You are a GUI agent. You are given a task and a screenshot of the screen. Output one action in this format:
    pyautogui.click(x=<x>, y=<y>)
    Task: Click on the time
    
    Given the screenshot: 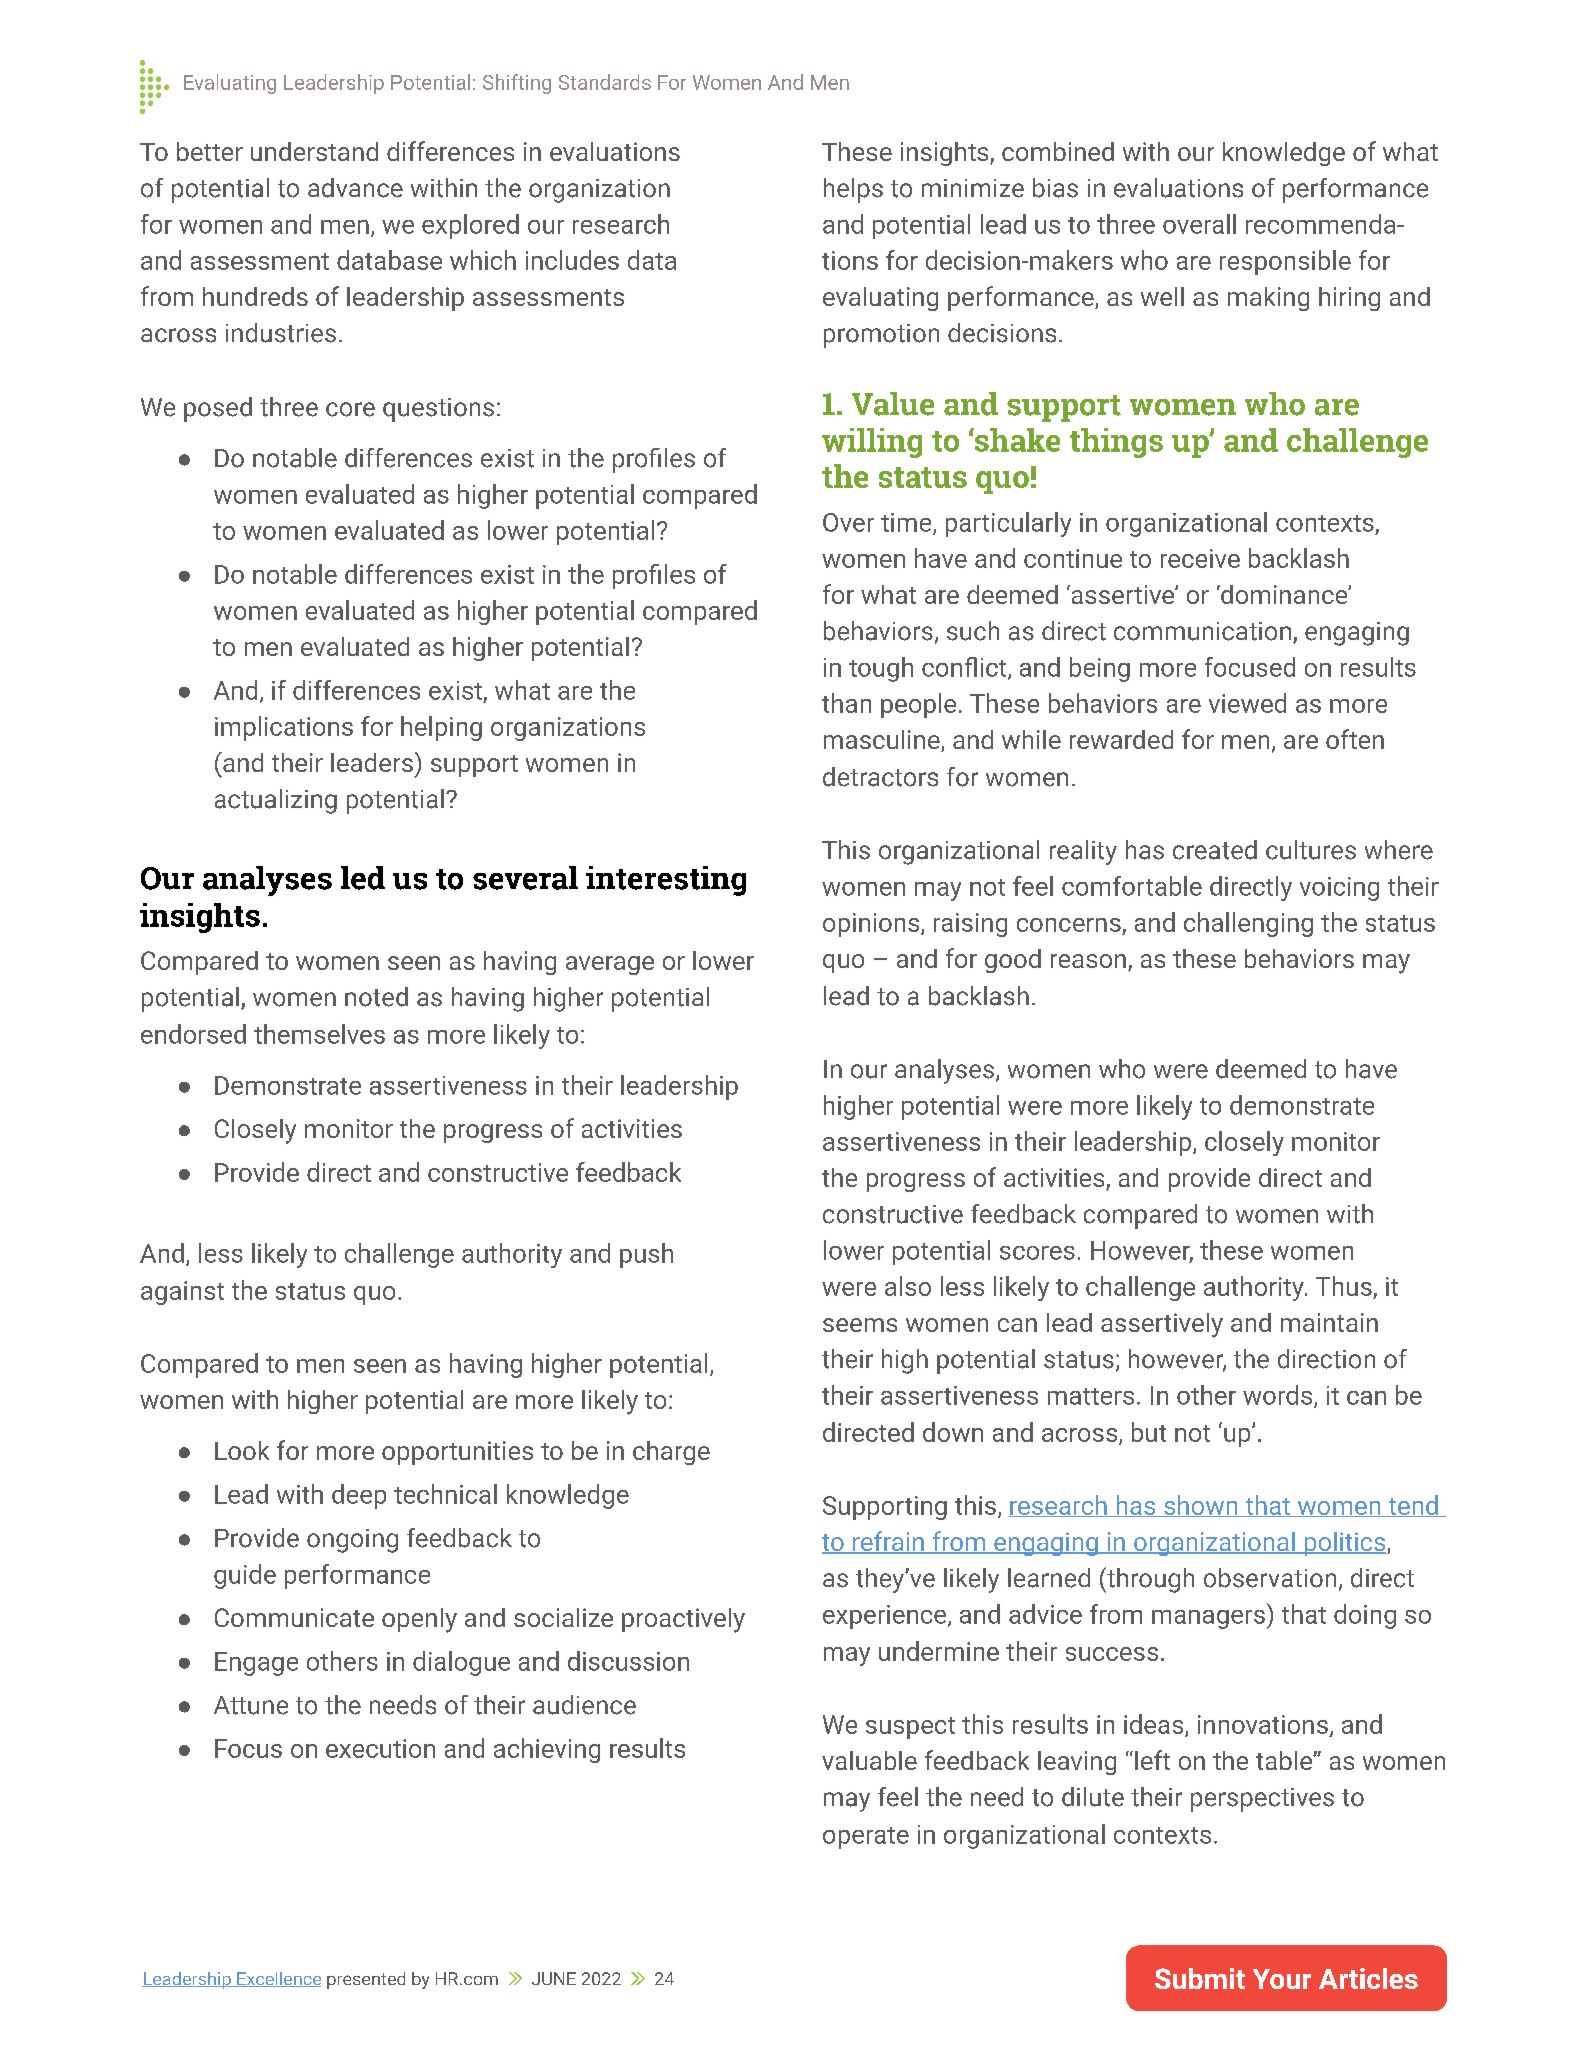 What is the action you would take?
    pyautogui.click(x=907, y=523)
